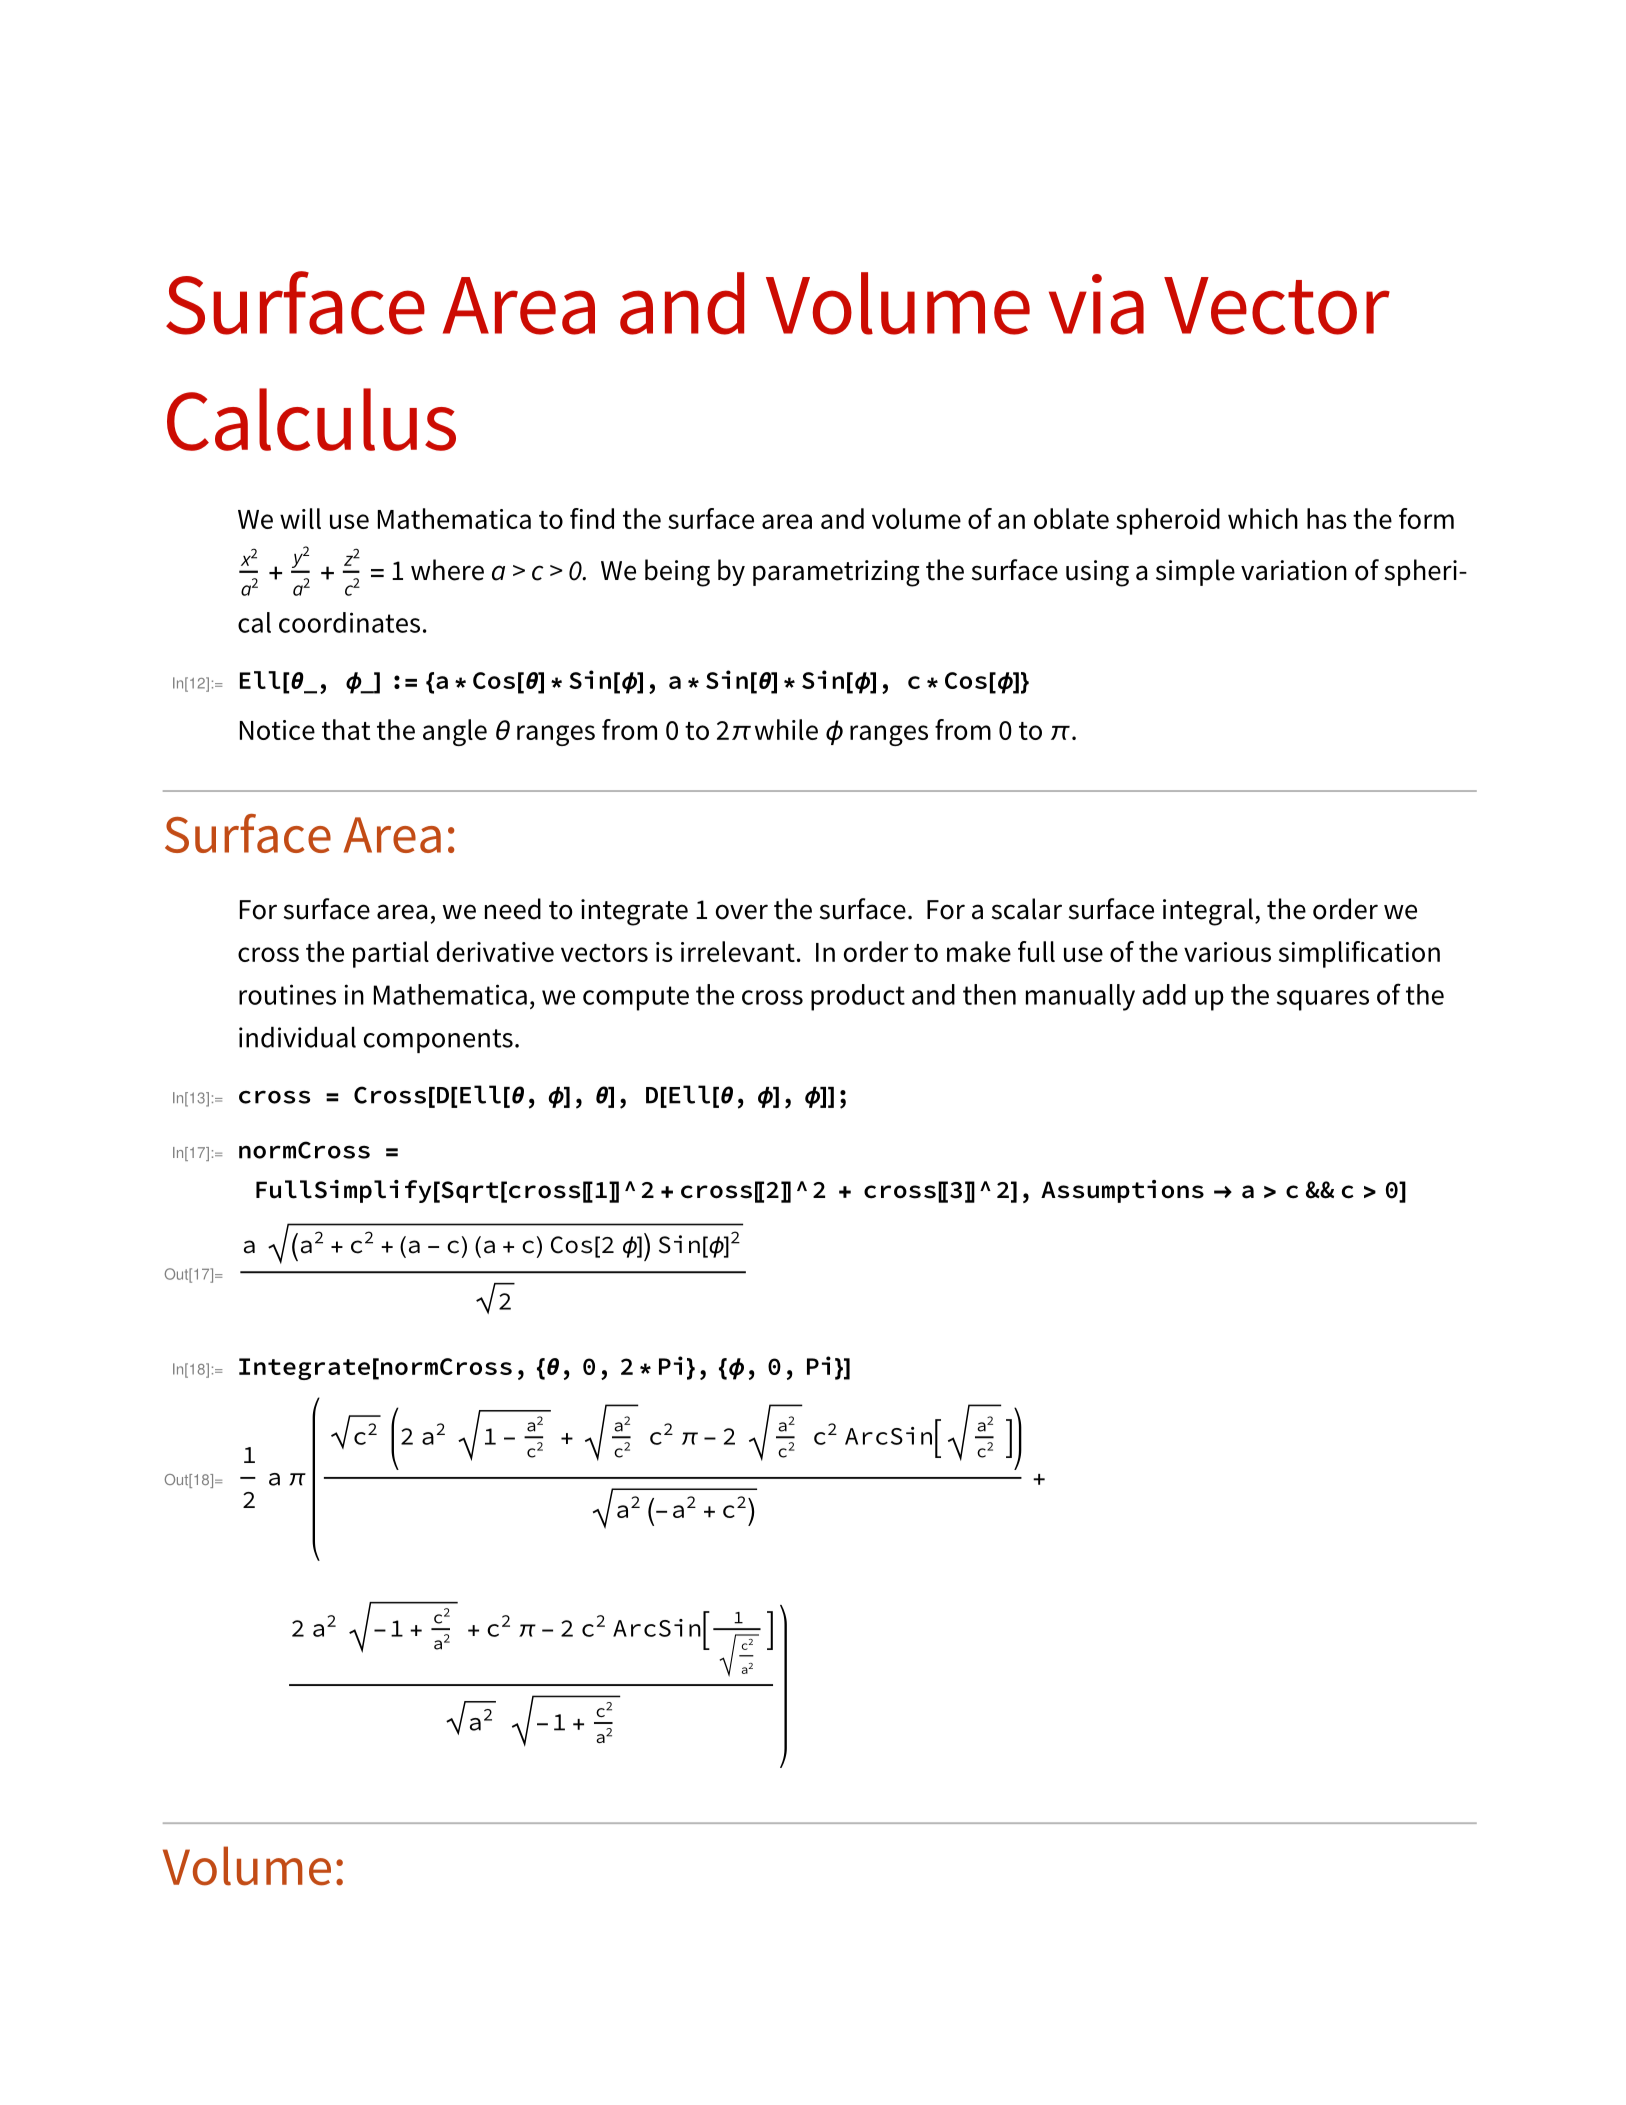  What do you see at coordinates (1122, 1191) in the image?
I see `Assumptions` at bounding box center [1122, 1191].
